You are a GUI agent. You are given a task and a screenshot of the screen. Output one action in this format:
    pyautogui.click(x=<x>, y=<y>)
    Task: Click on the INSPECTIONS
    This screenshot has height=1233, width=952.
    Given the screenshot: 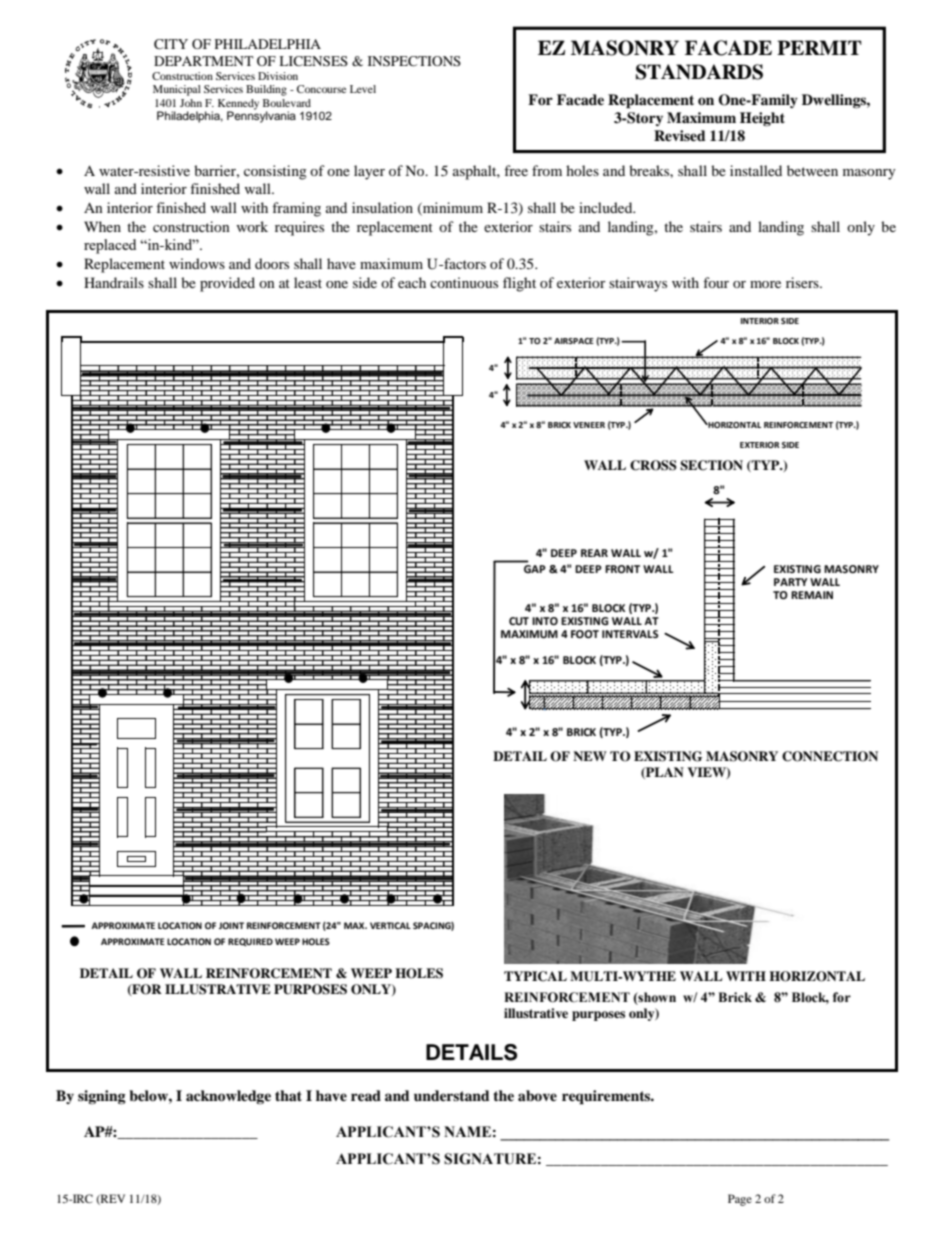 What is the action you would take?
    pyautogui.click(x=414, y=61)
